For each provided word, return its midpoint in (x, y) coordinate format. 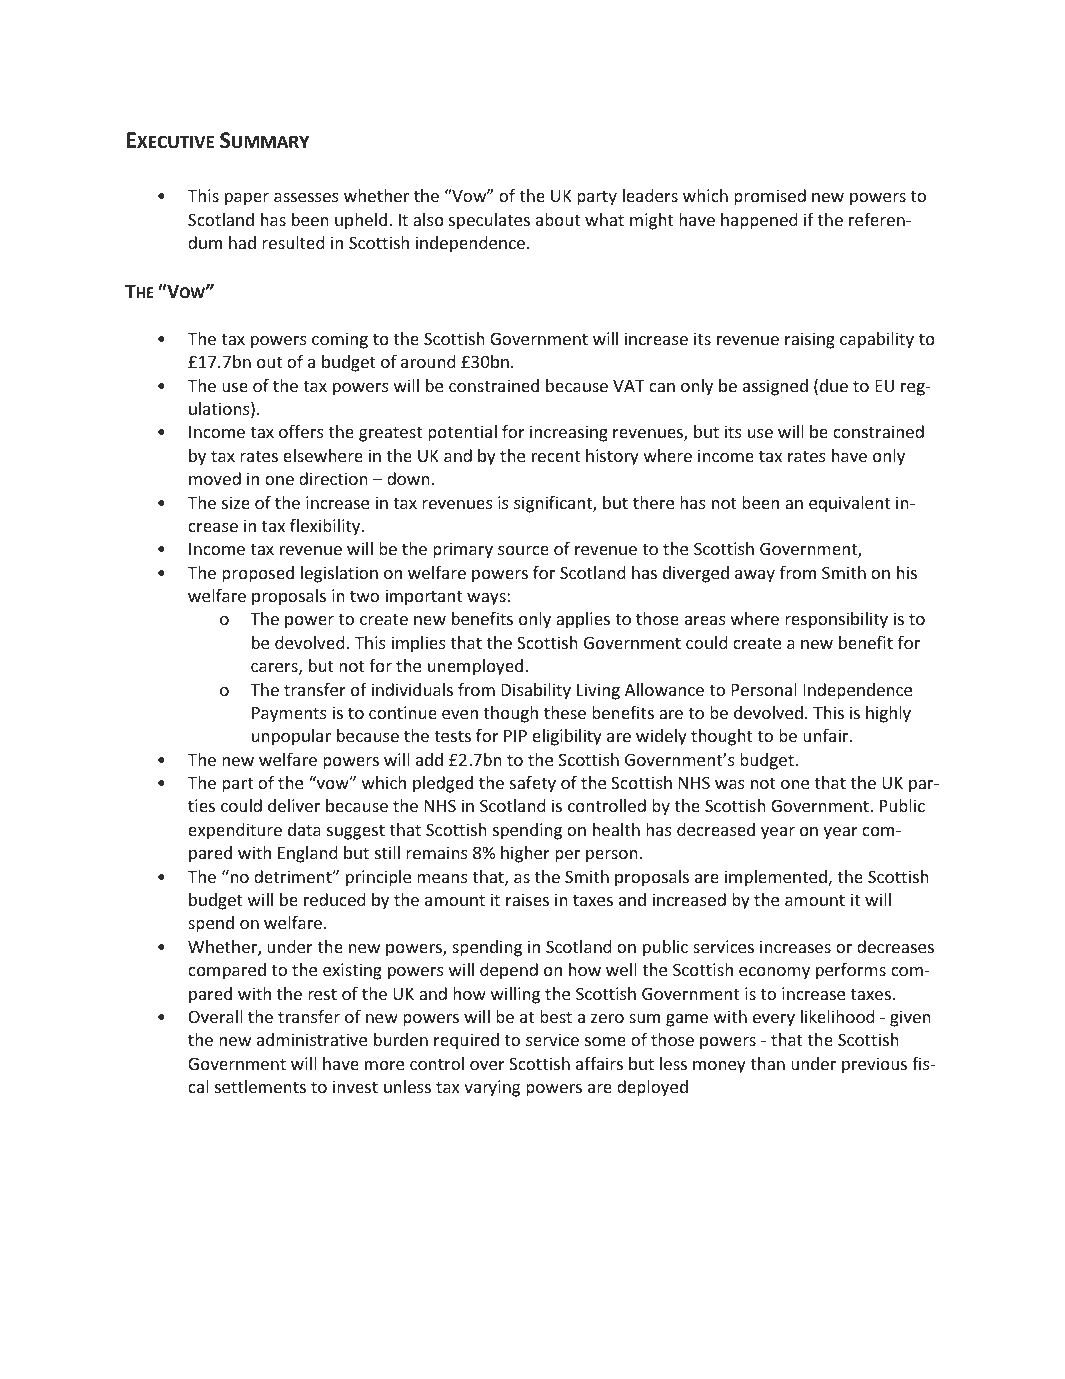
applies (583, 620)
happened (759, 221)
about (558, 219)
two (364, 596)
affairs (599, 1063)
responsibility (836, 620)
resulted (293, 242)
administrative (312, 1039)
